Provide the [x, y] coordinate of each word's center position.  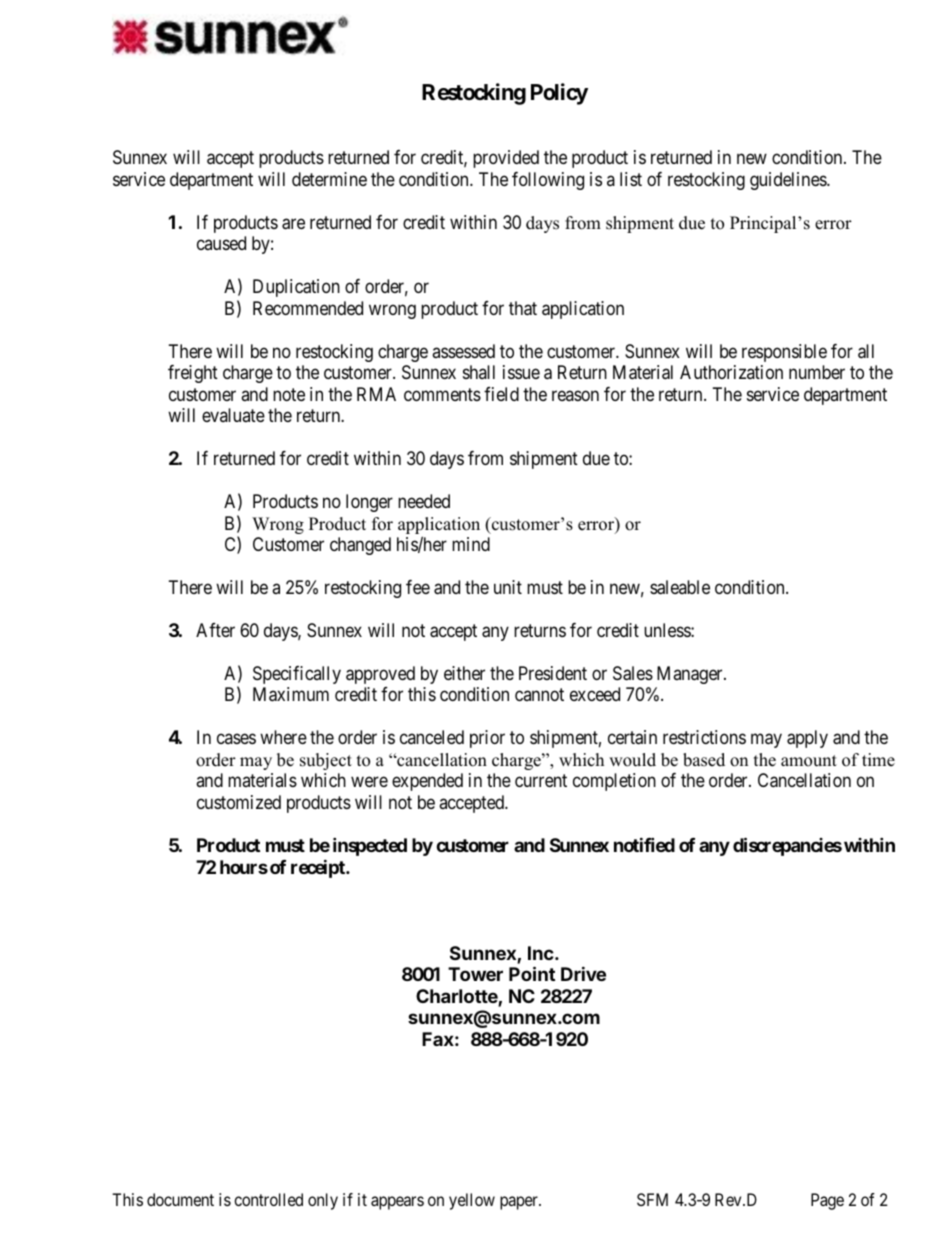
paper [520, 1203]
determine [329, 179]
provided [506, 159]
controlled [268, 1199]
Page [827, 1201]
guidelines [789, 181]
